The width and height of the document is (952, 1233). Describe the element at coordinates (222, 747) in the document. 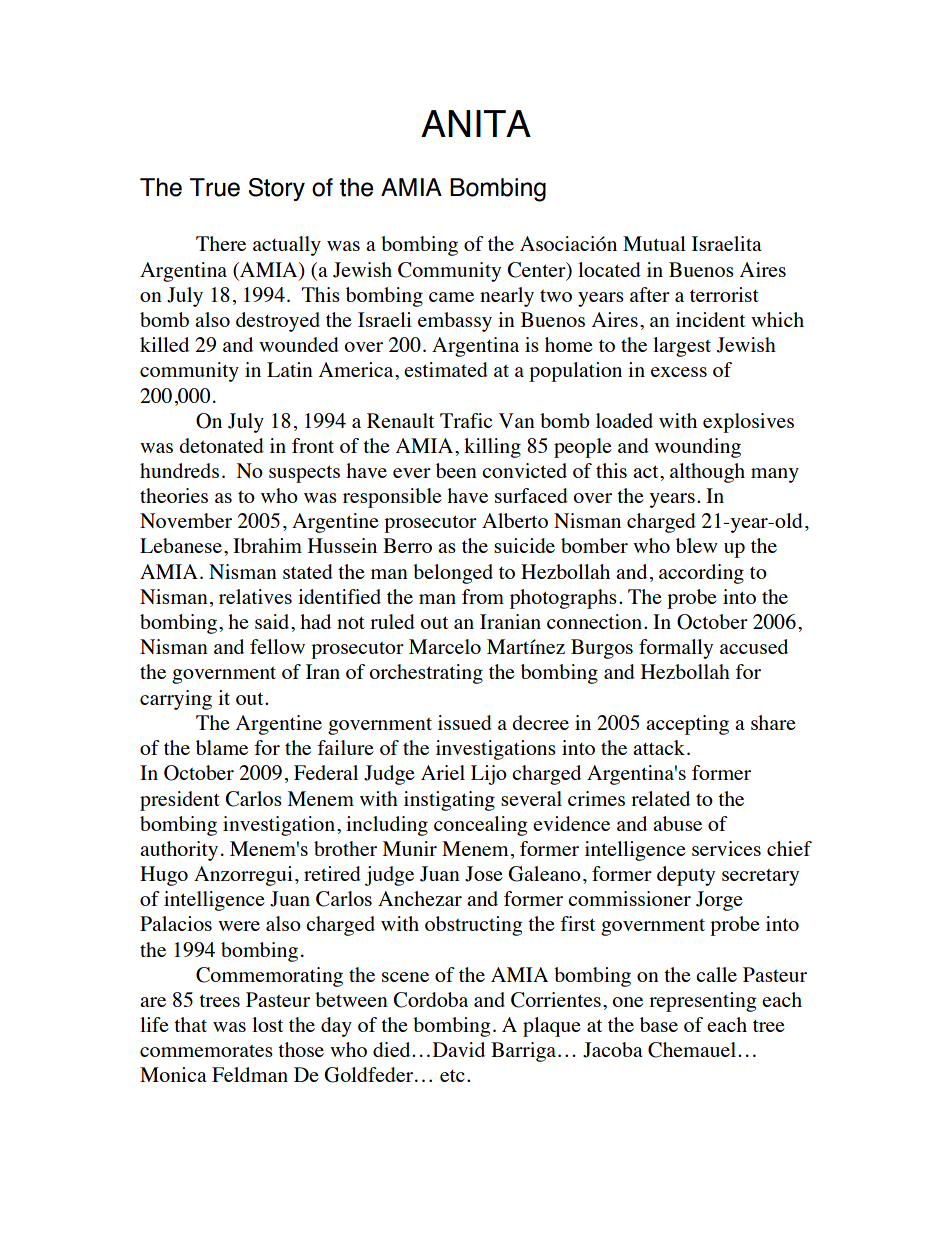

I see `blame` at that location.
